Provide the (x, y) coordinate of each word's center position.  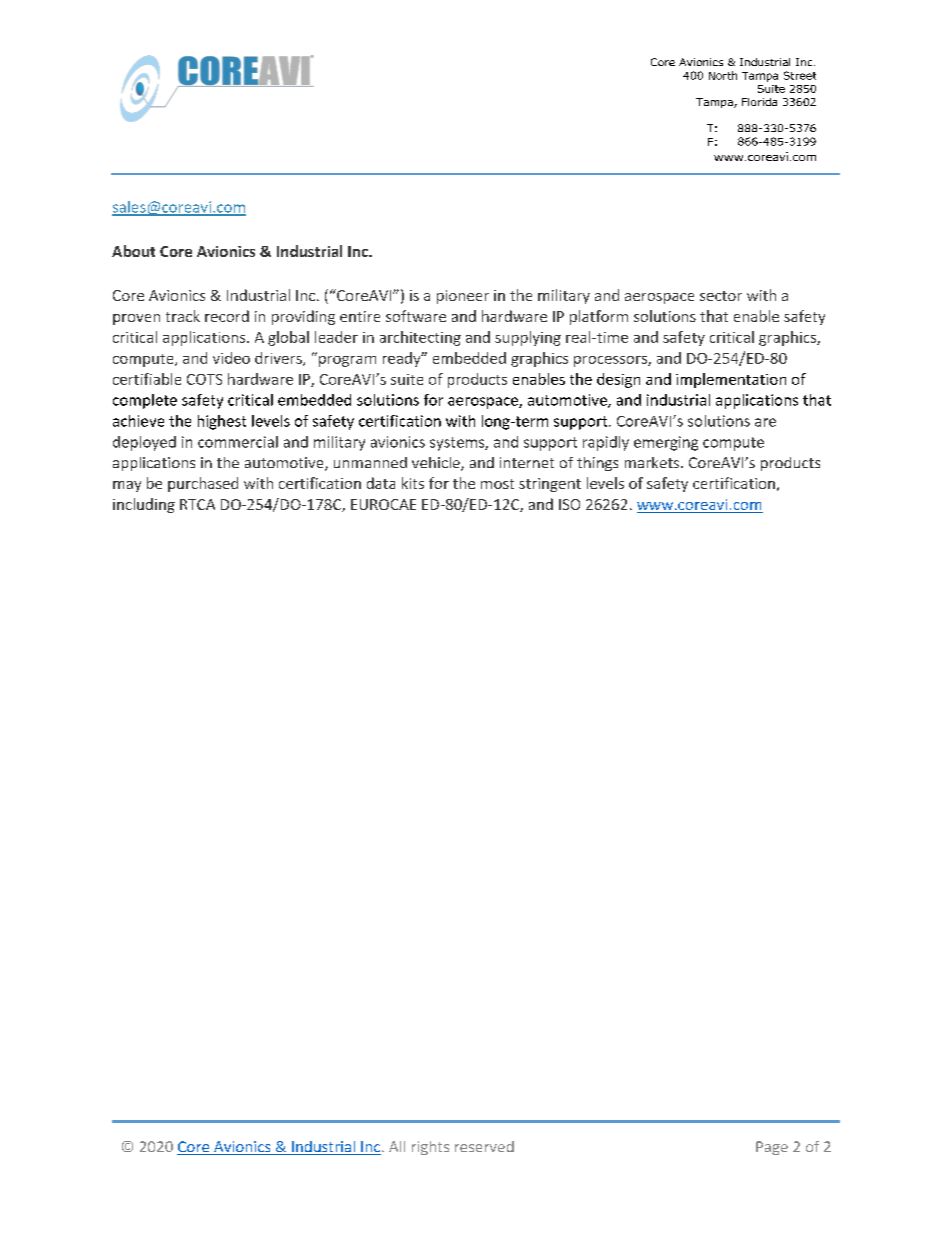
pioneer (463, 297)
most (497, 484)
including (144, 505)
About (133, 251)
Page (772, 1148)
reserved (484, 1146)
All (397, 1146)
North (723, 75)
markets (653, 462)
